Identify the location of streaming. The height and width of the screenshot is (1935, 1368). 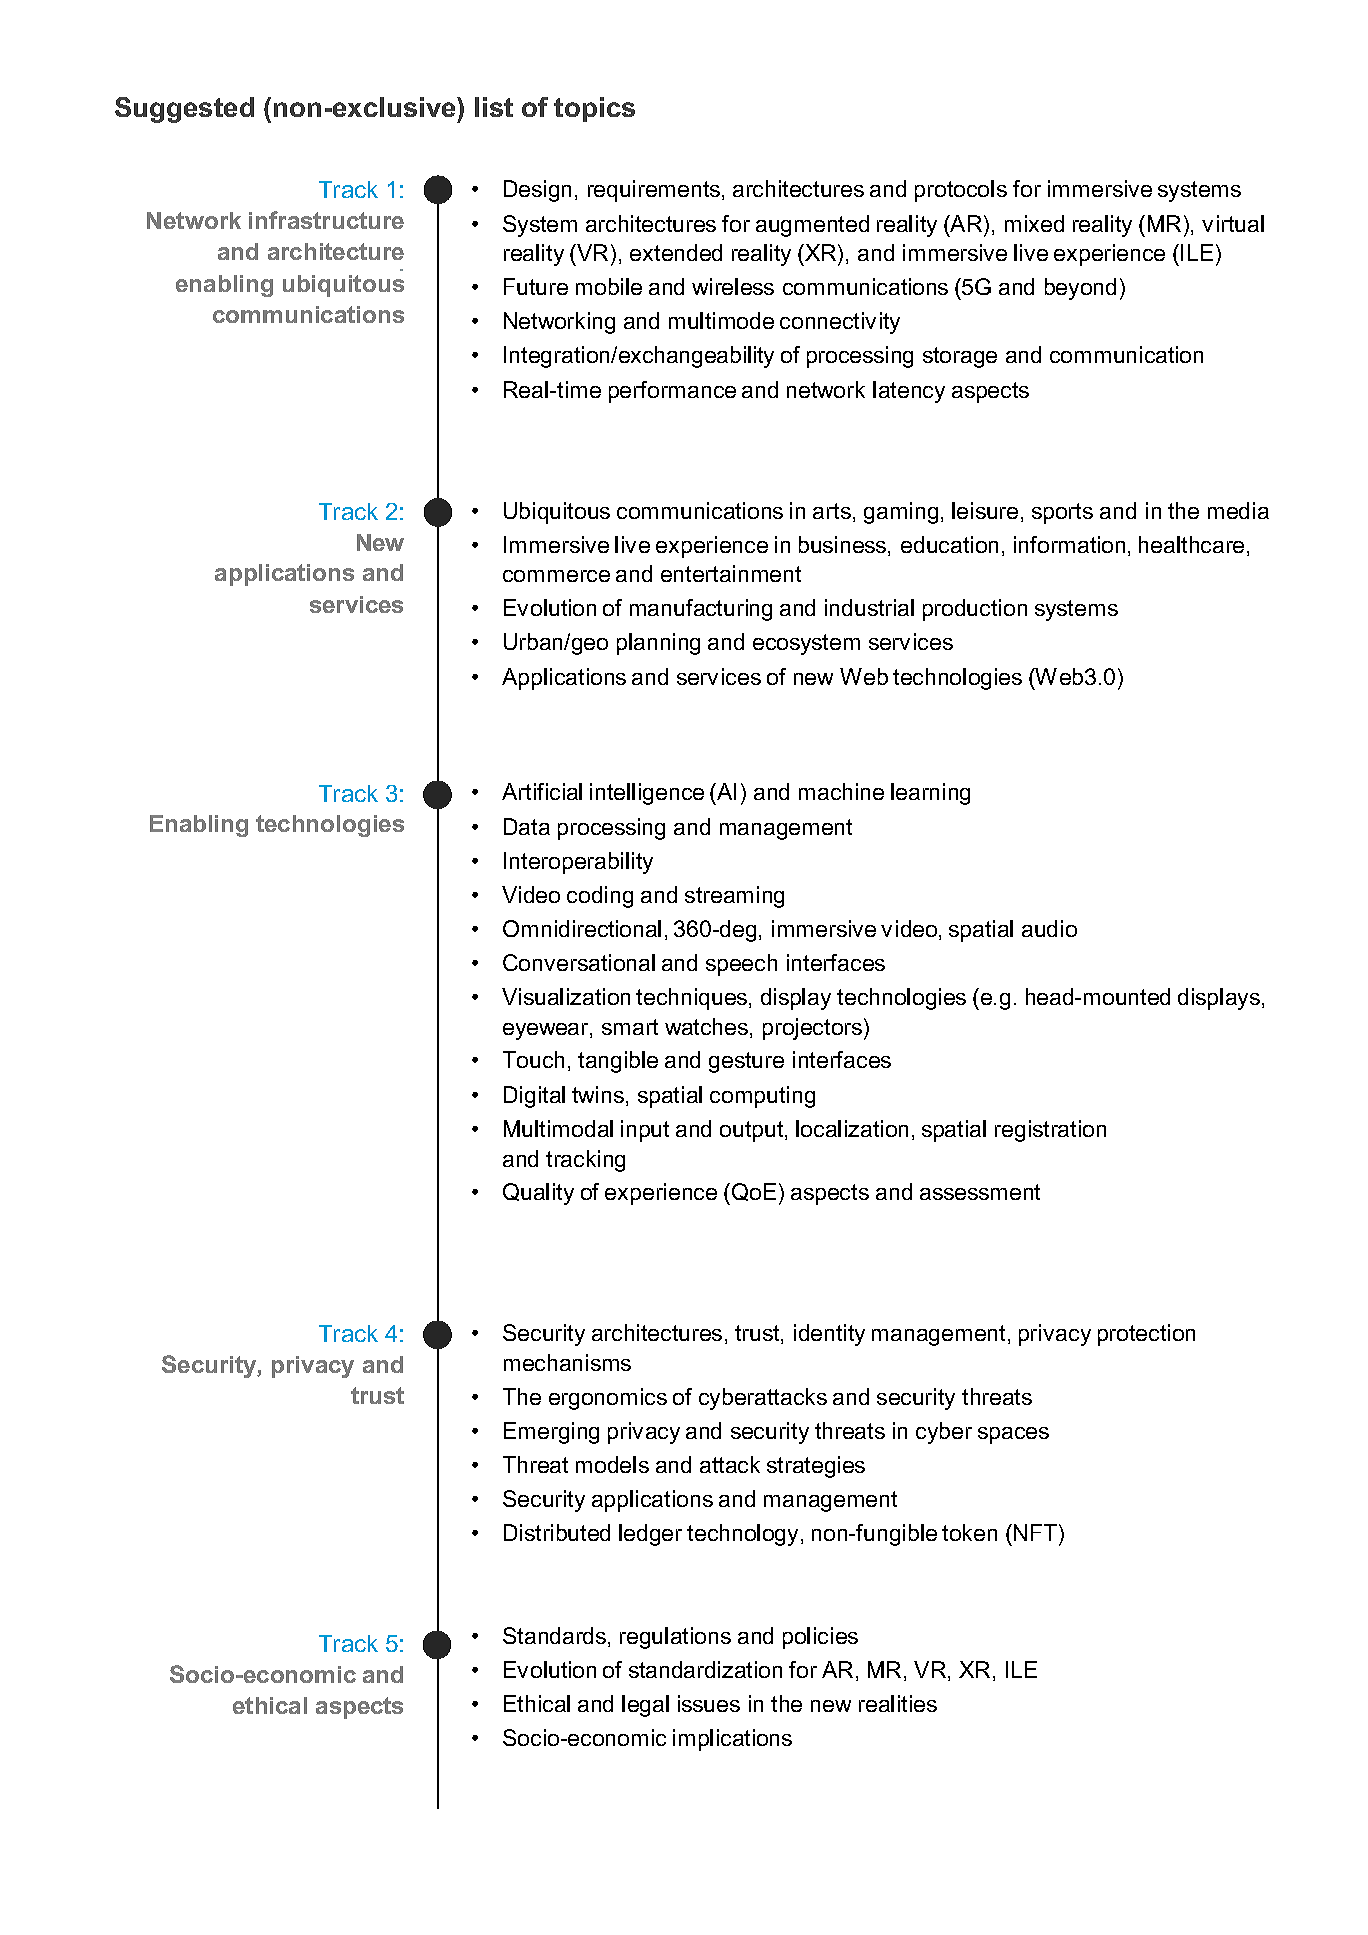
(734, 897).
